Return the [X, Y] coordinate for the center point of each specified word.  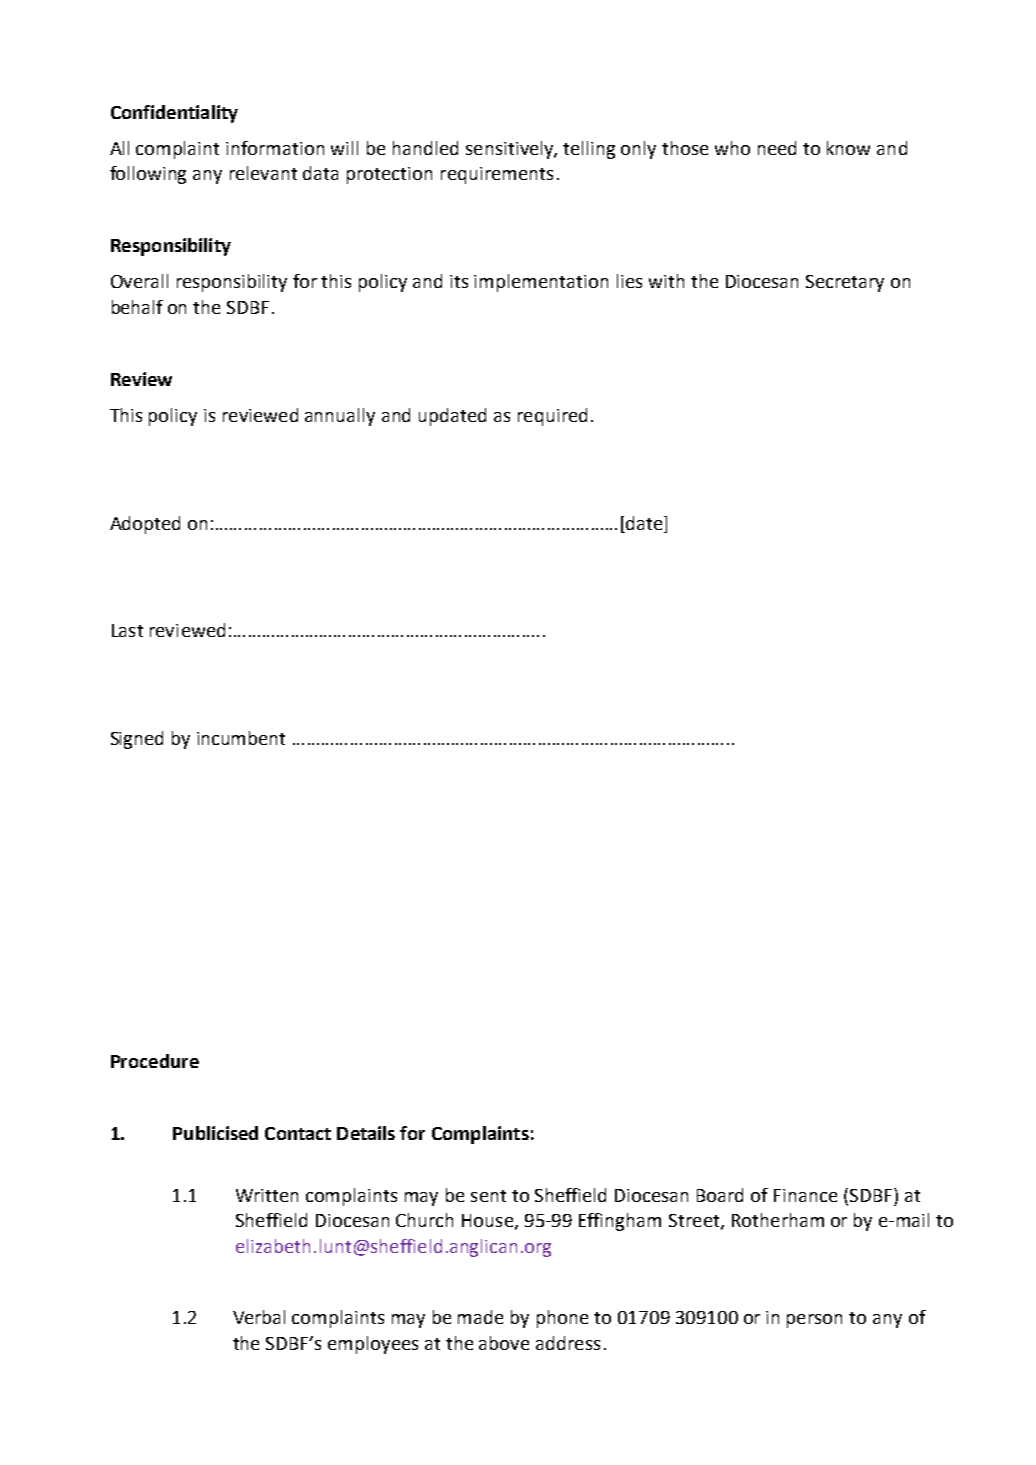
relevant [263, 173]
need [777, 148]
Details [366, 1133]
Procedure [155, 1061]
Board [720, 1195]
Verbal [259, 1317]
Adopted [145, 525]
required [552, 417]
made [480, 1317]
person [814, 1321]
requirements [497, 175]
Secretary [845, 283]
